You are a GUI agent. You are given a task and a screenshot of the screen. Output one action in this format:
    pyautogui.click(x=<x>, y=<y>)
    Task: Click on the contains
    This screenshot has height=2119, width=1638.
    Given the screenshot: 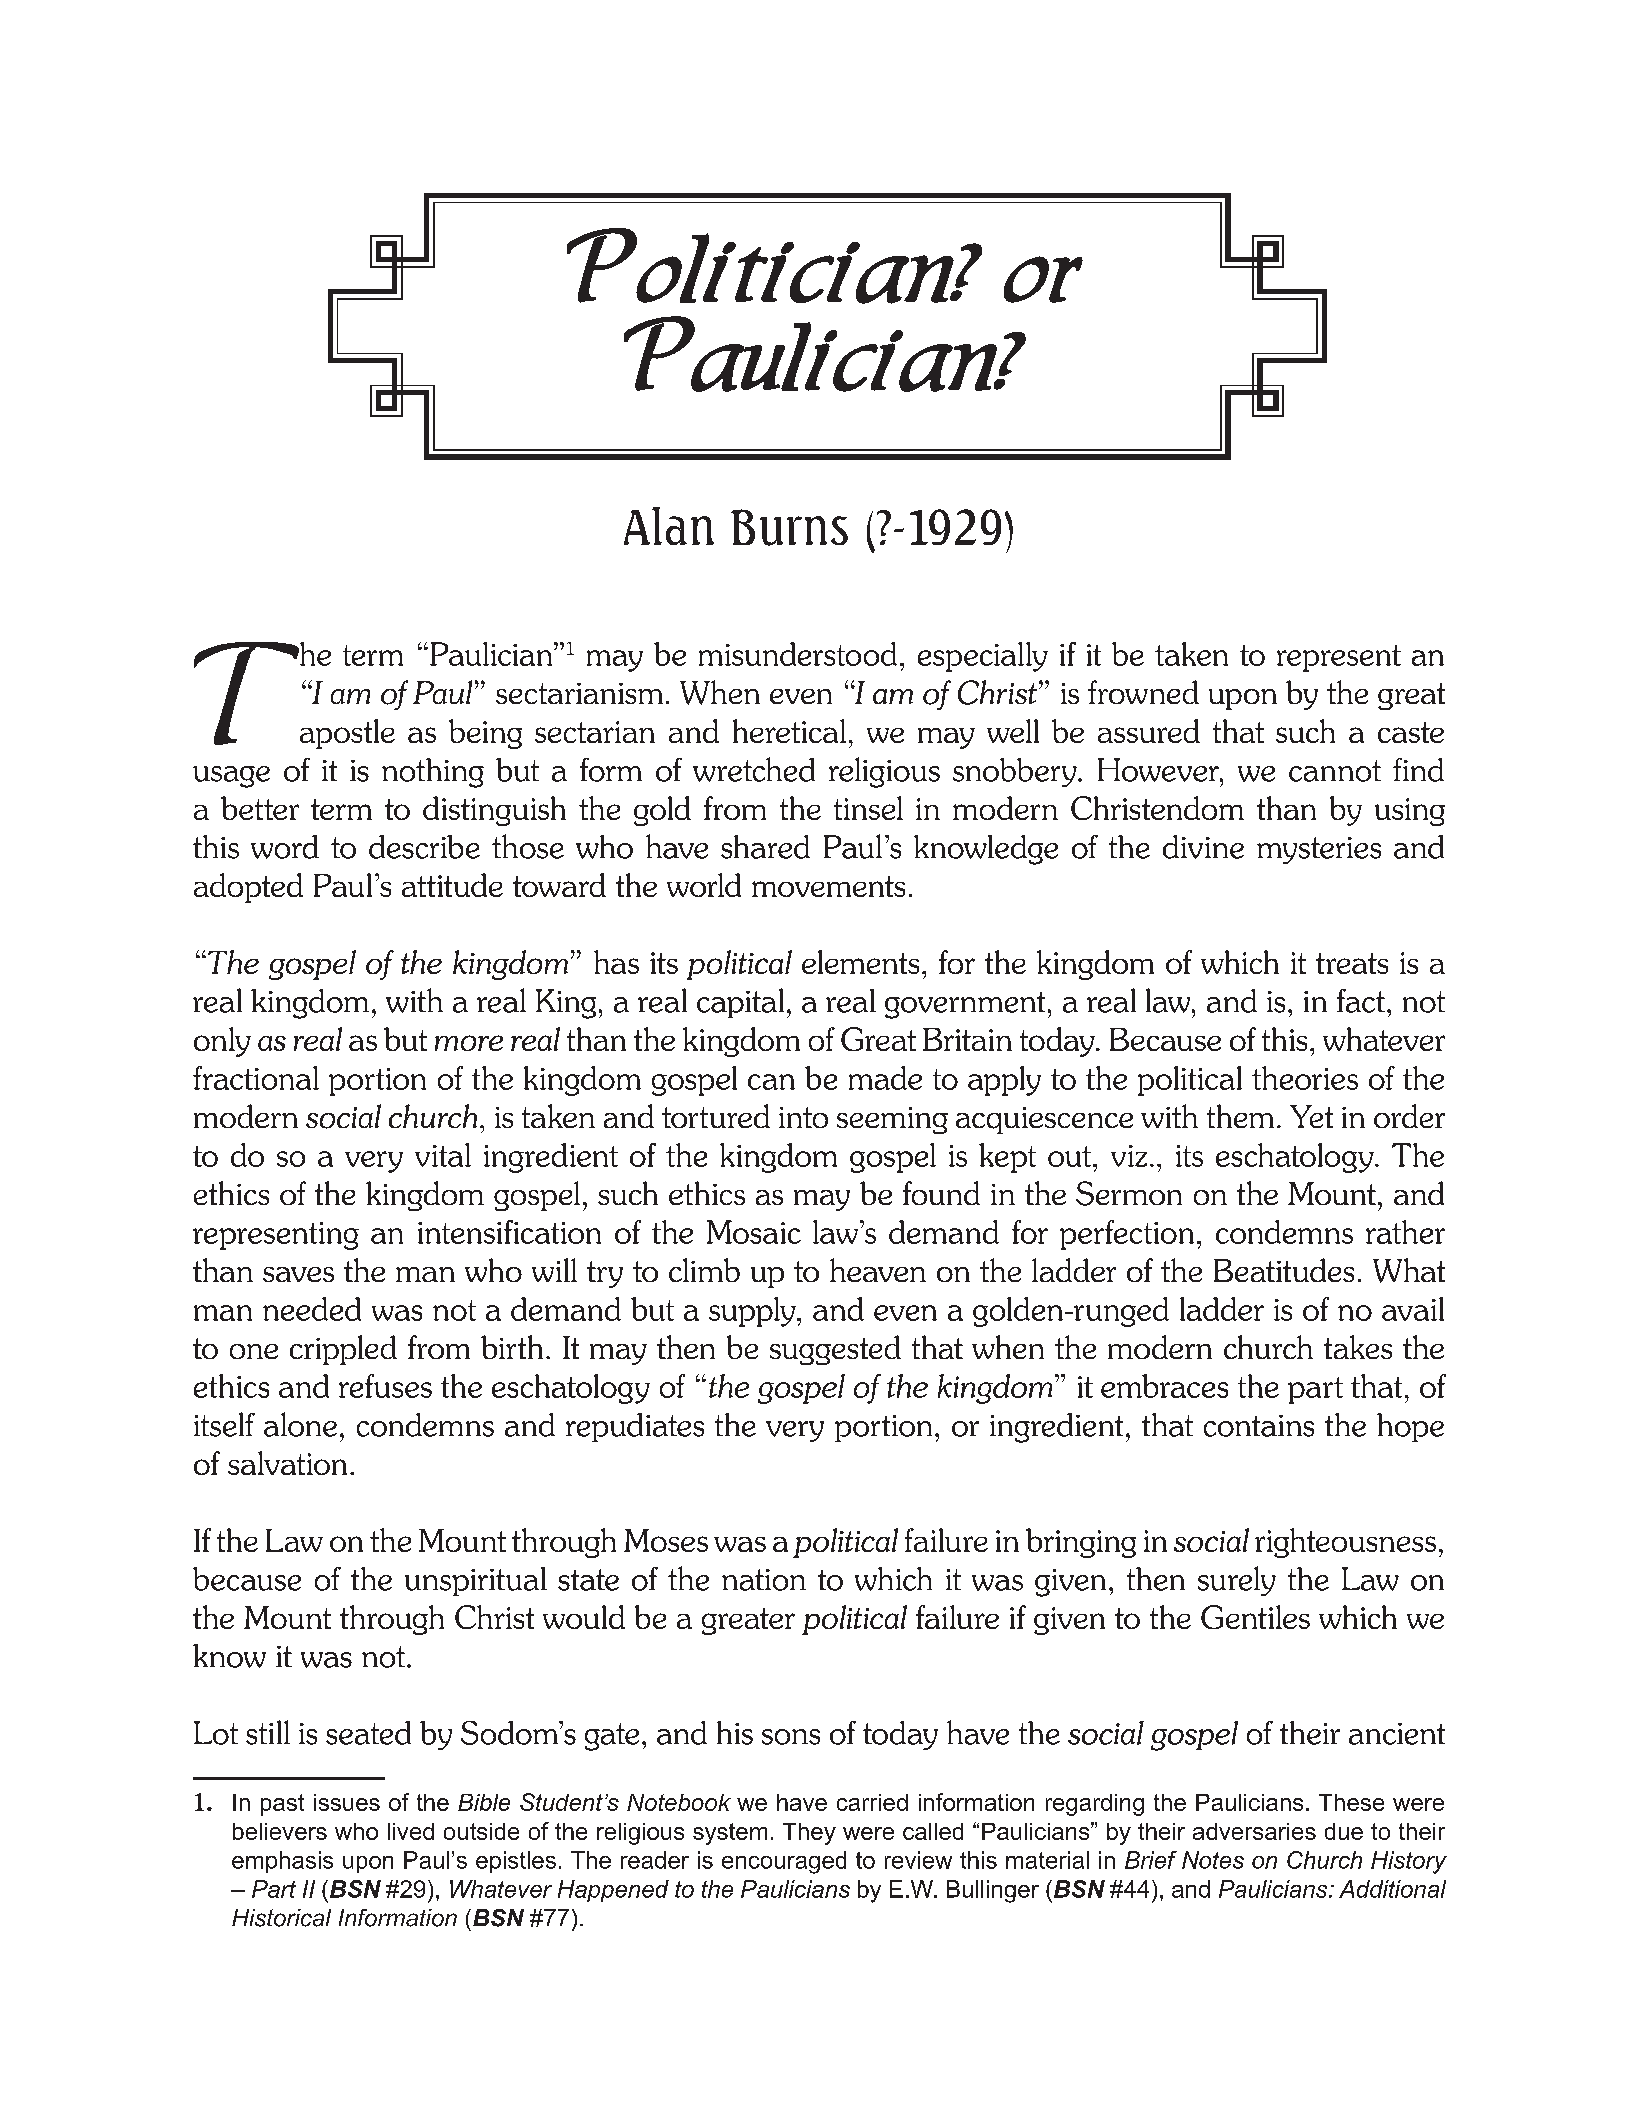 What is the action you would take?
    pyautogui.click(x=1259, y=1426)
